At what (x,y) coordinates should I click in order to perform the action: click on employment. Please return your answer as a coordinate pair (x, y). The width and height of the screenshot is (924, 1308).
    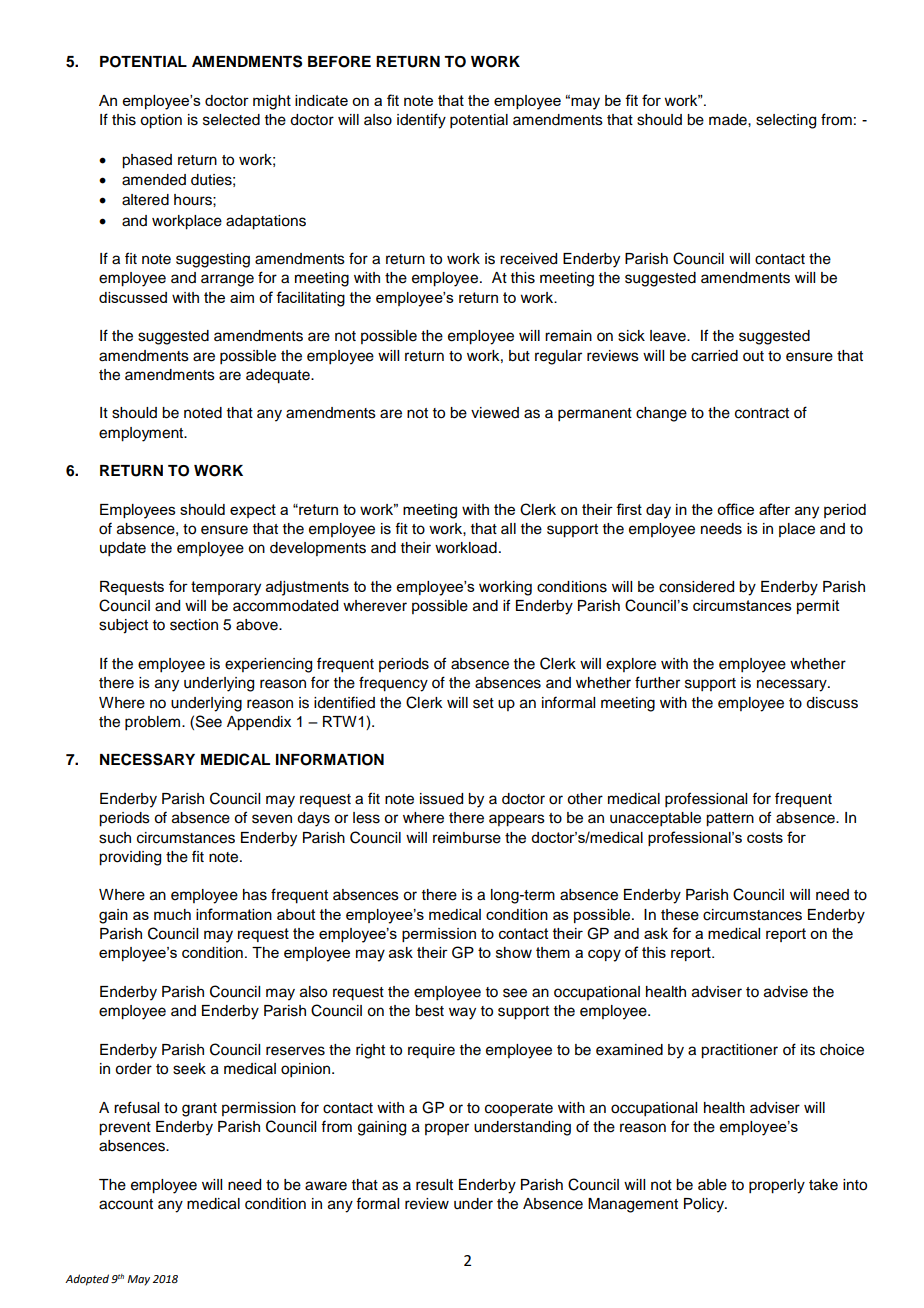
    Looking at the image, I should click on (142, 434).
